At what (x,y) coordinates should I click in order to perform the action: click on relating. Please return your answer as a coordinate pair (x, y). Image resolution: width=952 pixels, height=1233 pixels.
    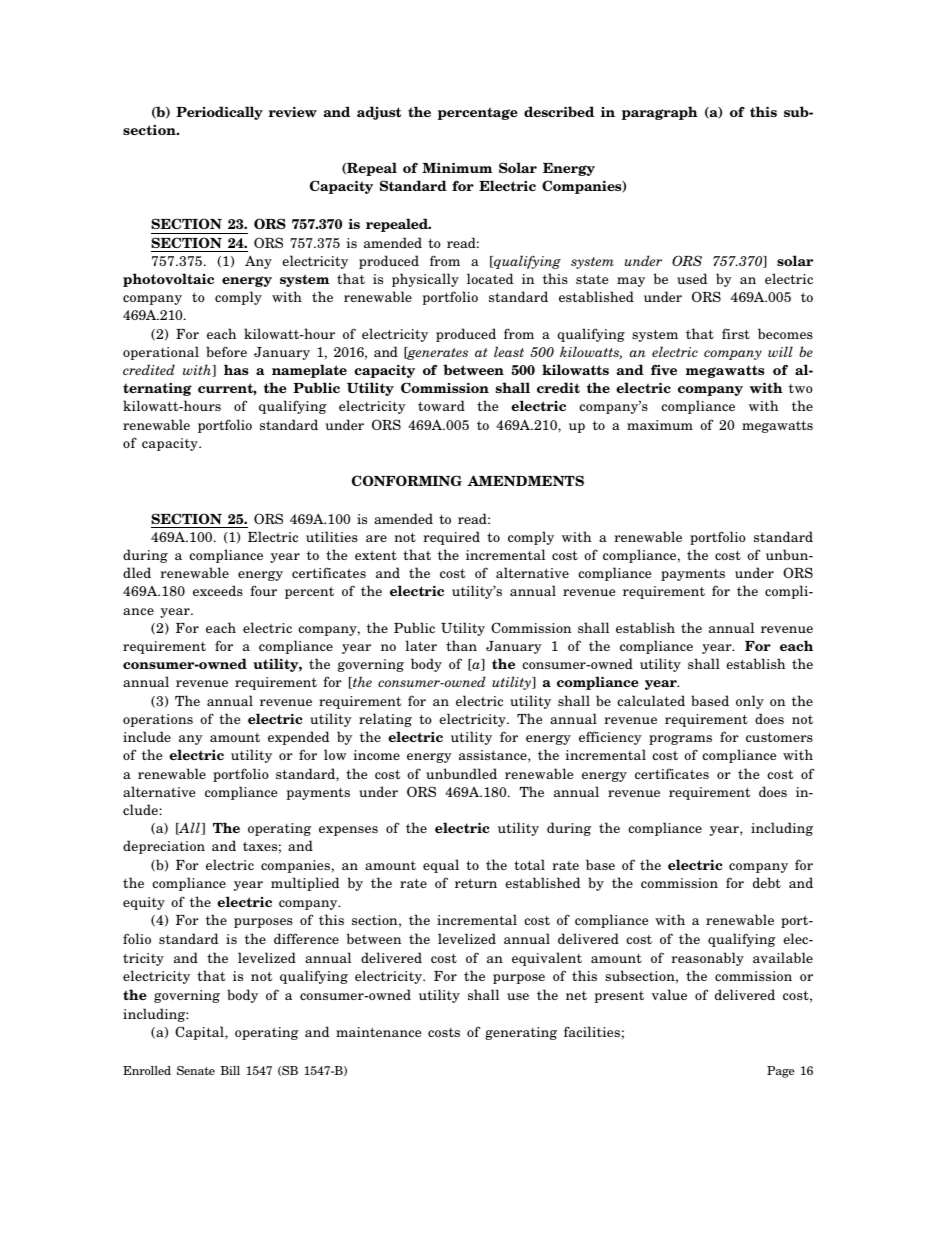
    Looking at the image, I should click on (385, 720).
